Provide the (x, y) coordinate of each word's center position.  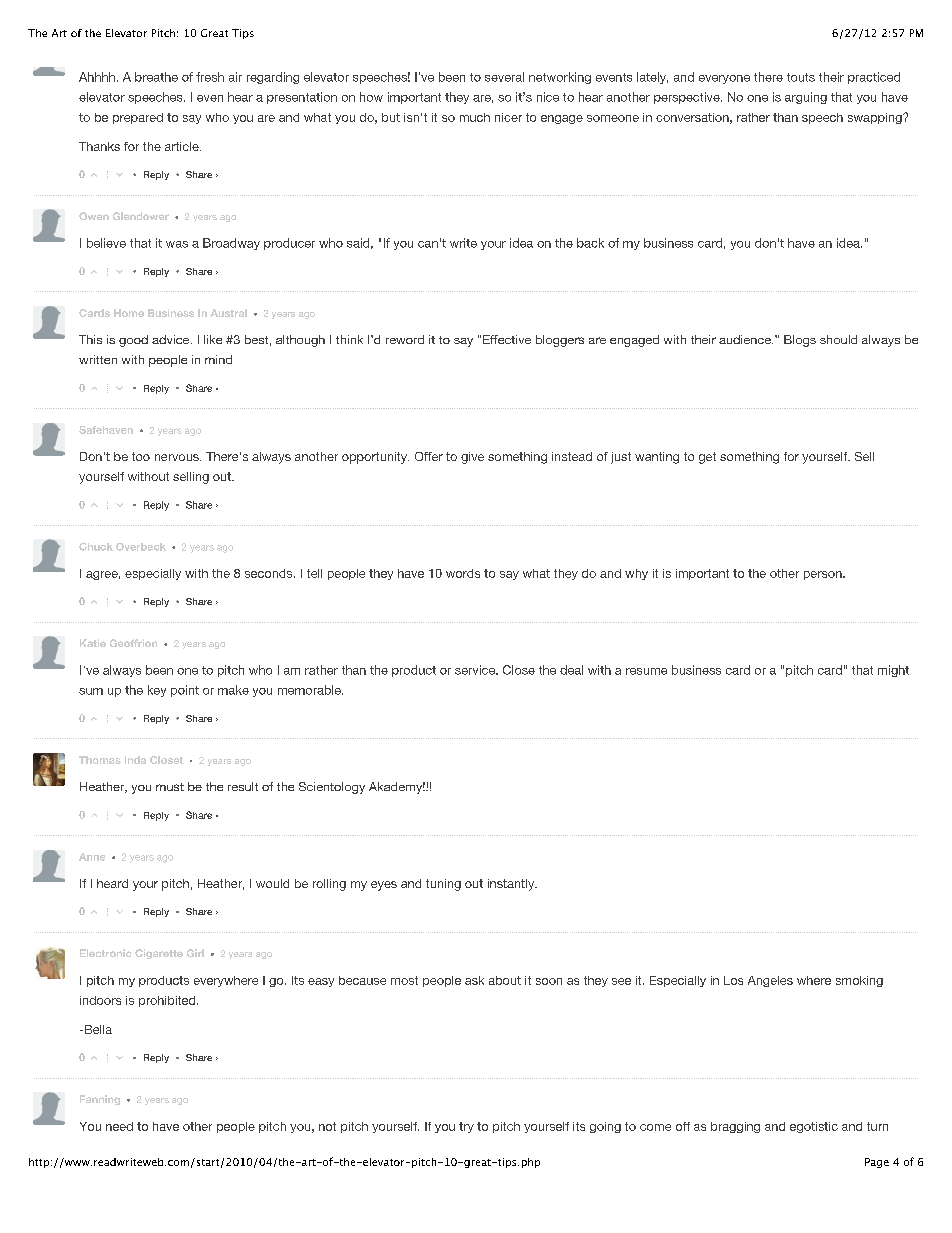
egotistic (814, 1127)
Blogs (800, 341)
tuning (443, 885)
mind (218, 359)
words (463, 573)
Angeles (770, 981)
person (824, 575)
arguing (806, 98)
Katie (93, 643)
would (272, 883)
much (475, 117)
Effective (507, 339)
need (119, 1126)
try (466, 1127)
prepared (138, 118)
